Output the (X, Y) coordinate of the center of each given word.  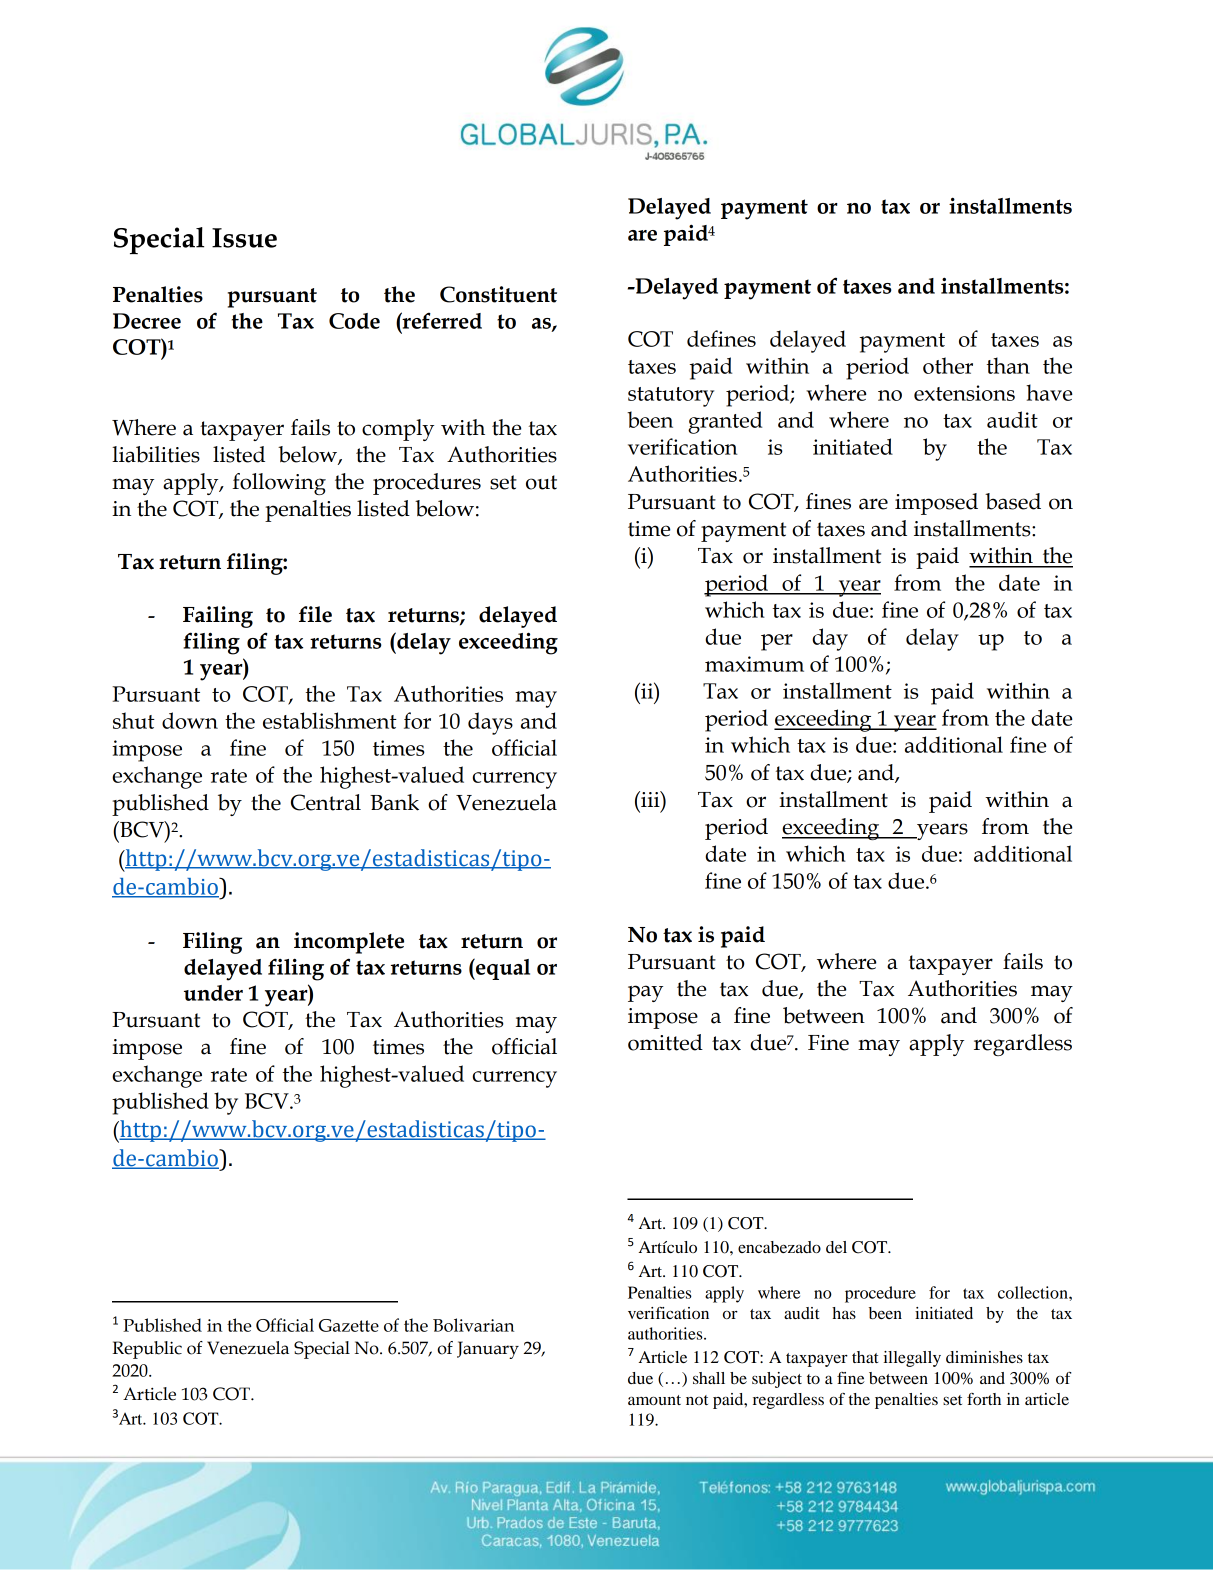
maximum (754, 664)
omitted (665, 1042)
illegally (912, 1359)
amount (654, 1400)
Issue (244, 238)
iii (650, 799)
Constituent (498, 294)
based (1013, 501)
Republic (147, 1350)
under (213, 993)
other (948, 365)
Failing (218, 617)
